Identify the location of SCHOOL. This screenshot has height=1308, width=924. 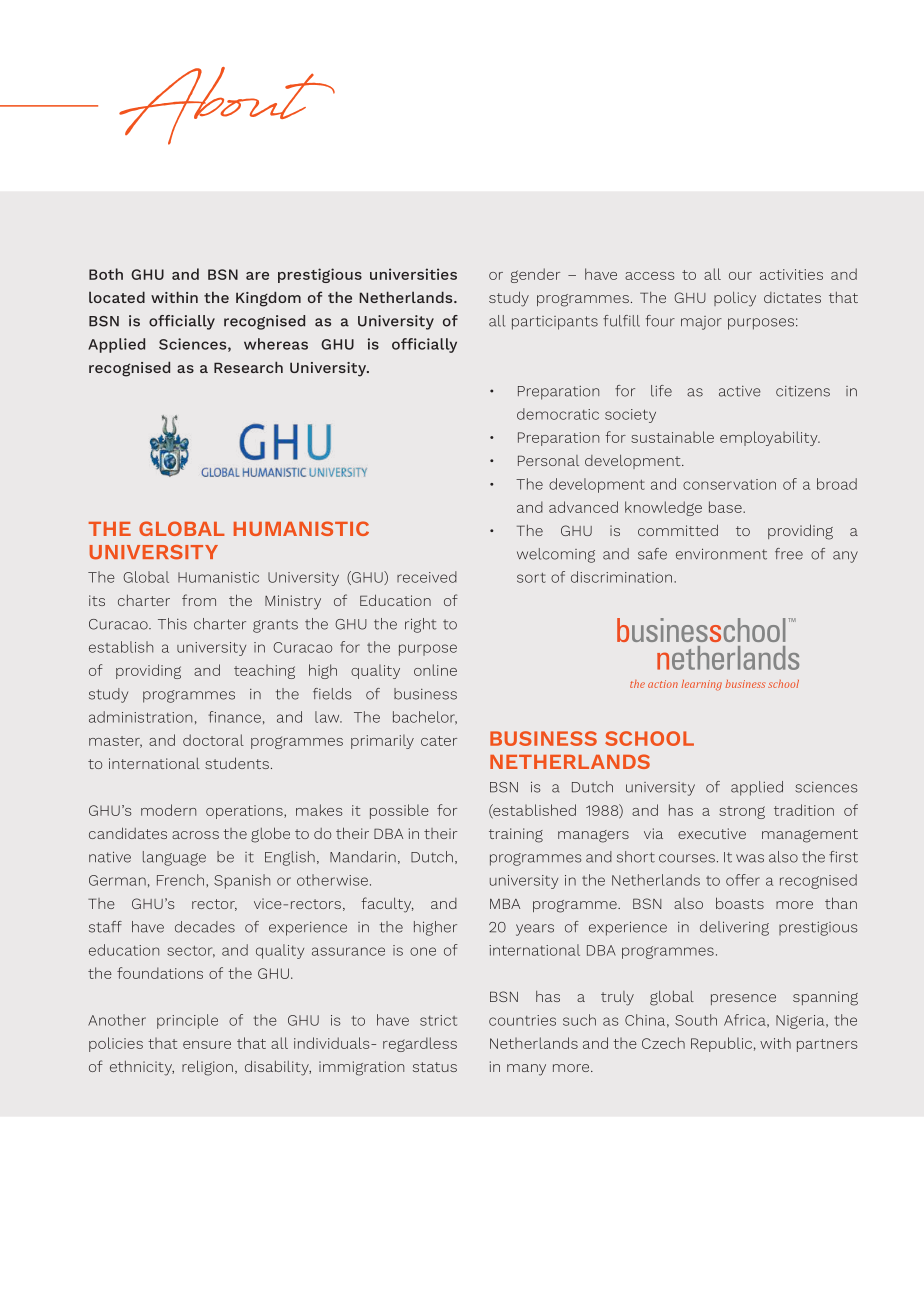
(649, 738).
